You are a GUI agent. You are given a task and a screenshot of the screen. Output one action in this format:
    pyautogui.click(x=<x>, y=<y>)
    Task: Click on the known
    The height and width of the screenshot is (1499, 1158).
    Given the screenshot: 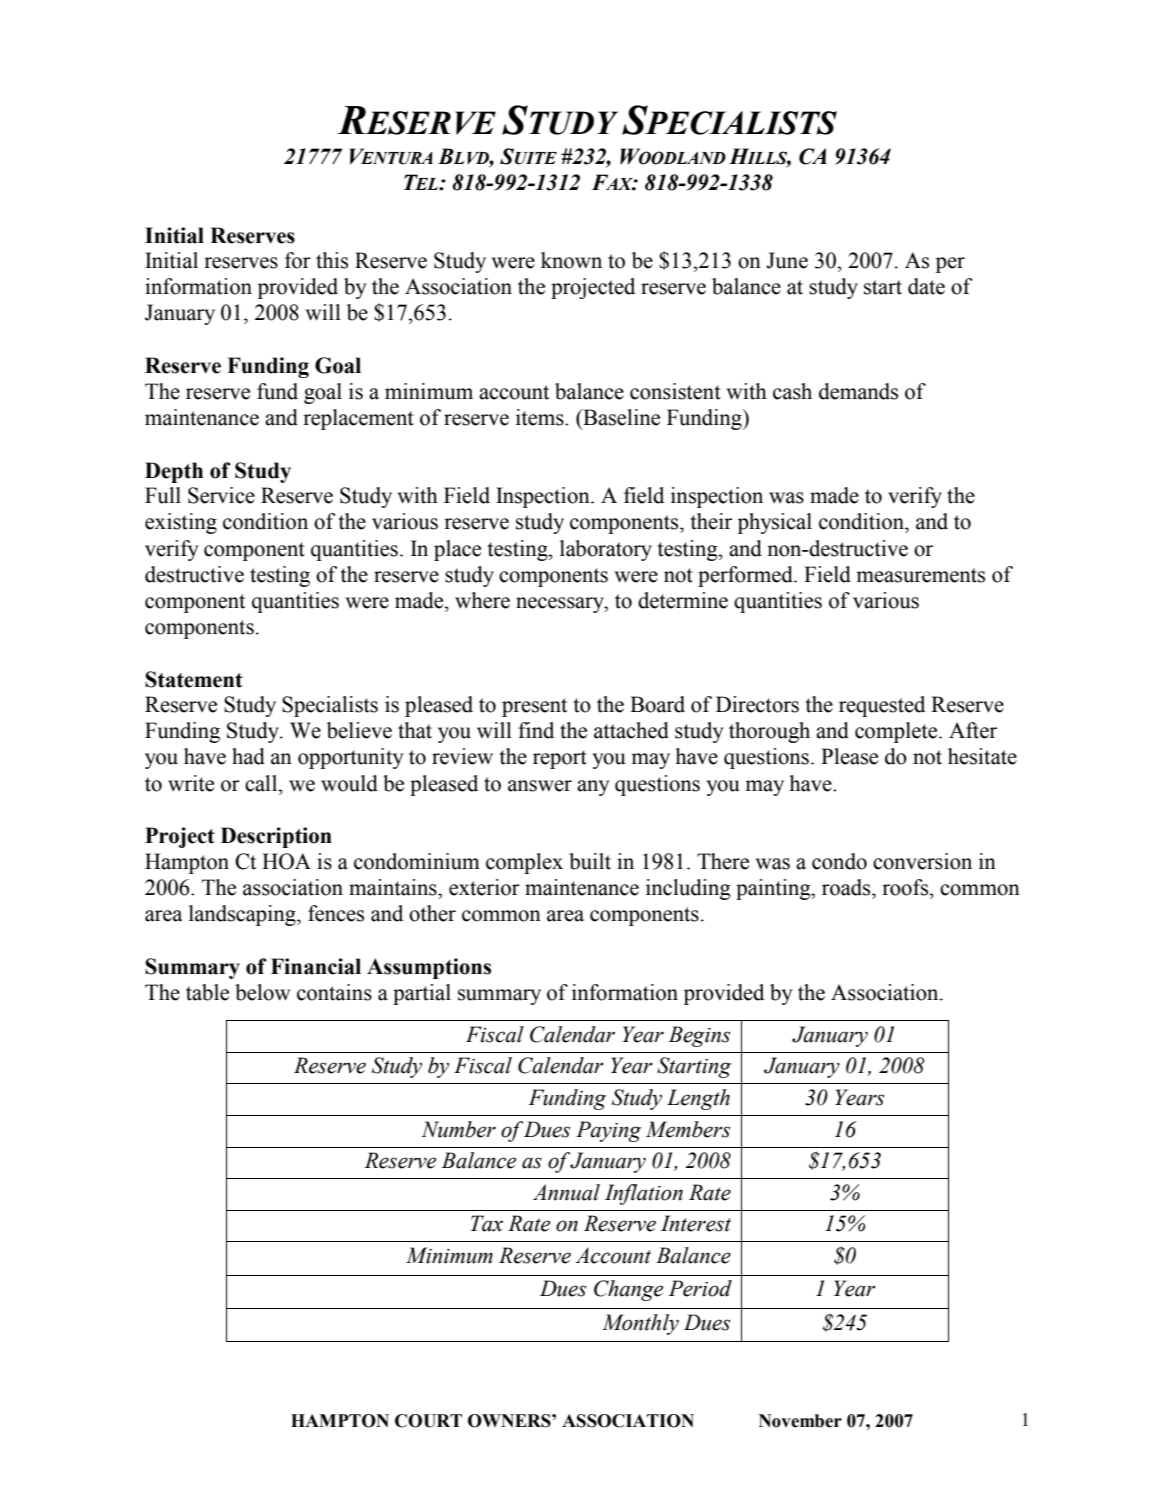 What is the action you would take?
    pyautogui.click(x=571, y=260)
